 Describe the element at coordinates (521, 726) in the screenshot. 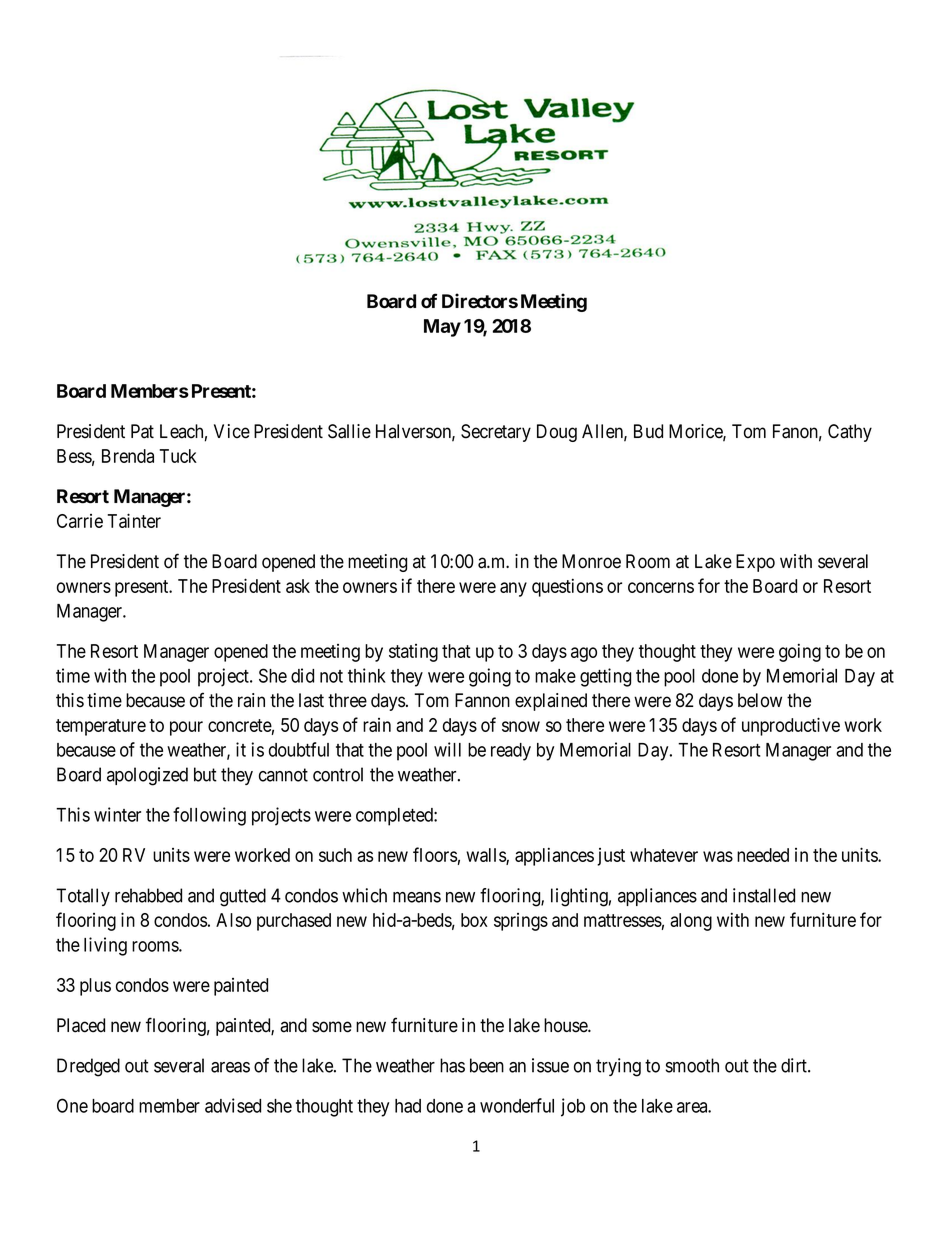

I see `snow` at that location.
